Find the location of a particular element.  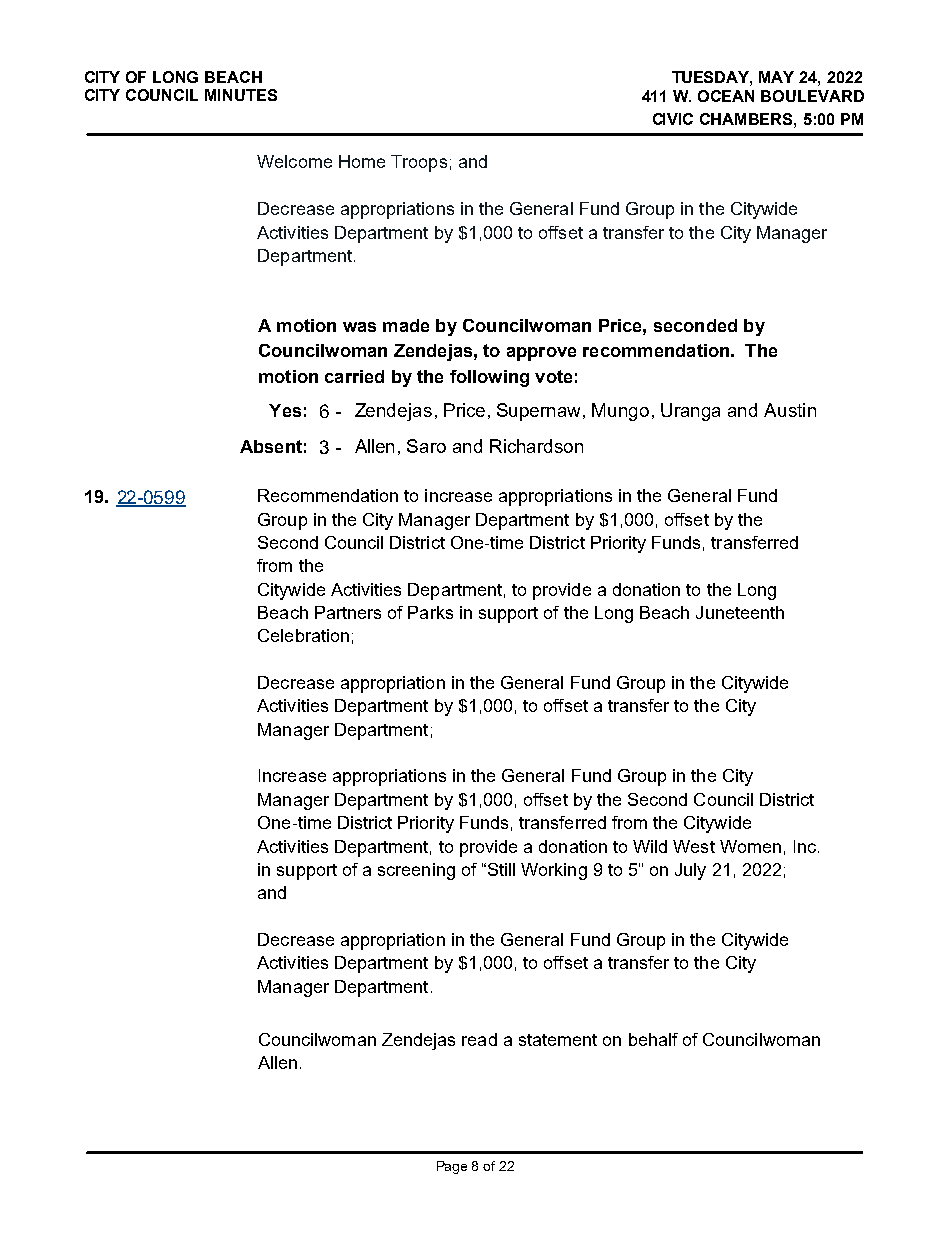

Welcome is located at coordinates (294, 161).
